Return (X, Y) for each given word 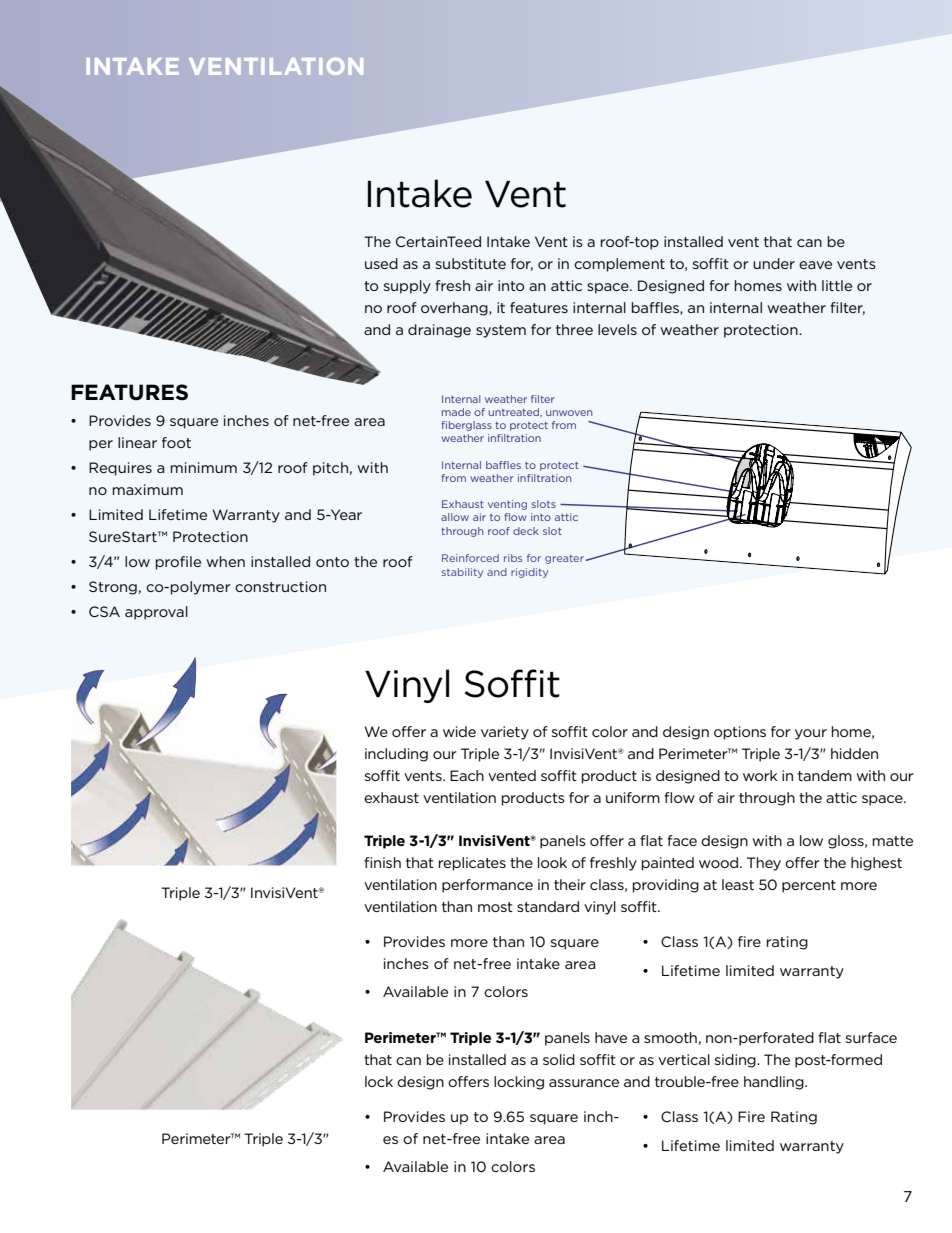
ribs (513, 558)
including (396, 755)
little (837, 285)
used (381, 263)
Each (467, 775)
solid (559, 1059)
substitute (471, 263)
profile (178, 563)
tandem (825, 775)
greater (564, 559)
